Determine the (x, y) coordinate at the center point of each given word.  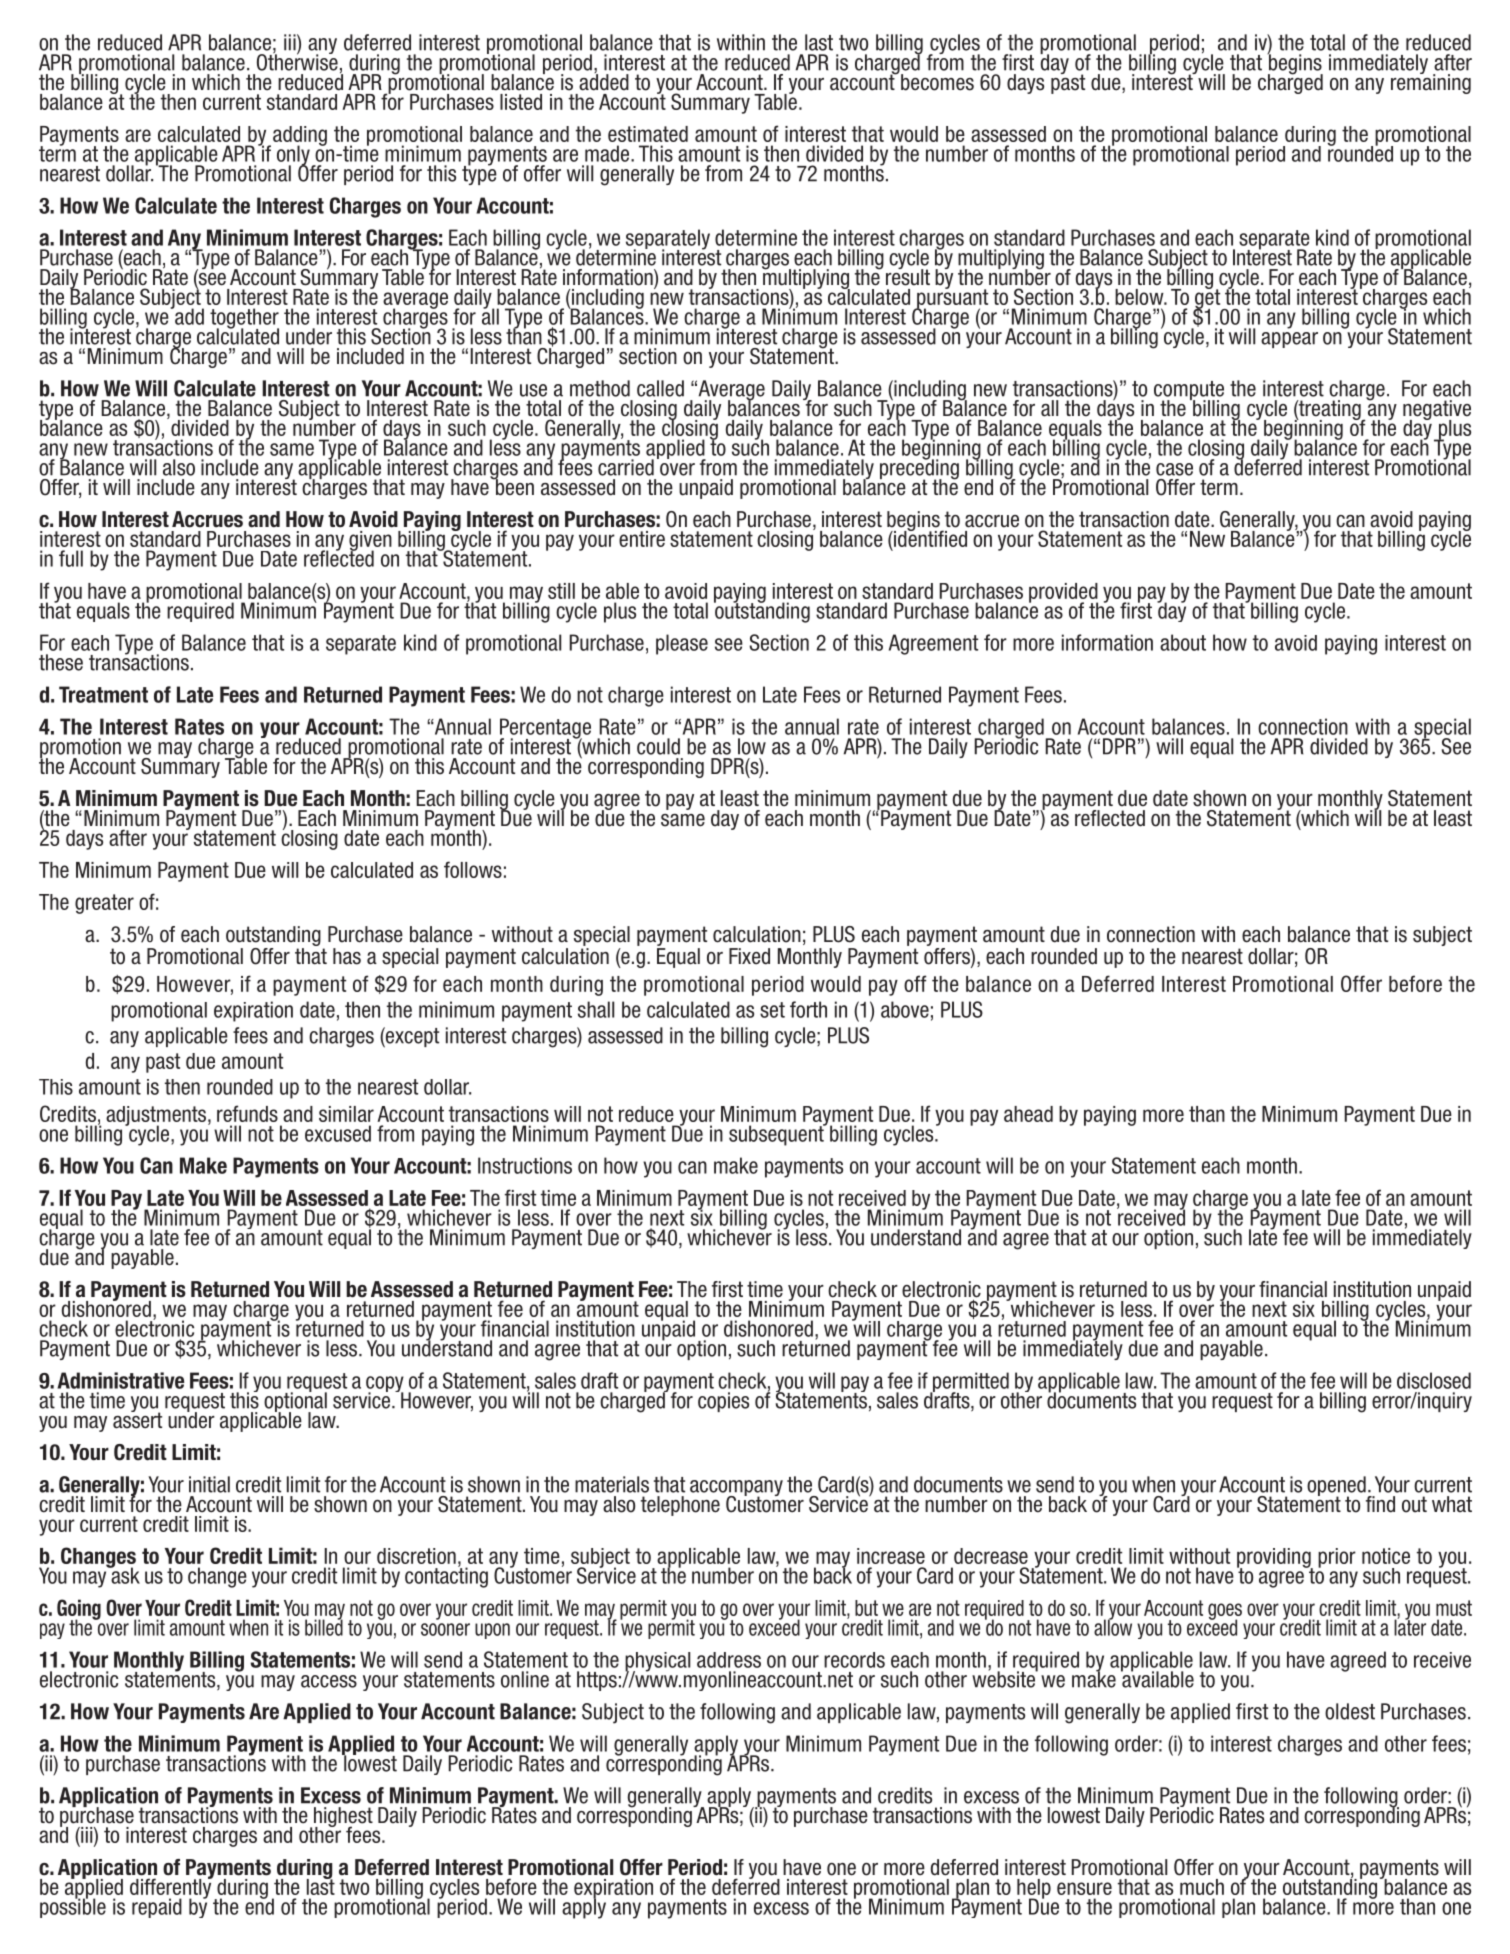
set (772, 1010)
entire (642, 539)
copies (723, 1402)
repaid (157, 1908)
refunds (247, 1113)
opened (1337, 1487)
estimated (648, 134)
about (1183, 642)
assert (137, 1419)
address (729, 1660)
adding (300, 137)
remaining (1431, 83)
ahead (1028, 1114)
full (71, 558)
